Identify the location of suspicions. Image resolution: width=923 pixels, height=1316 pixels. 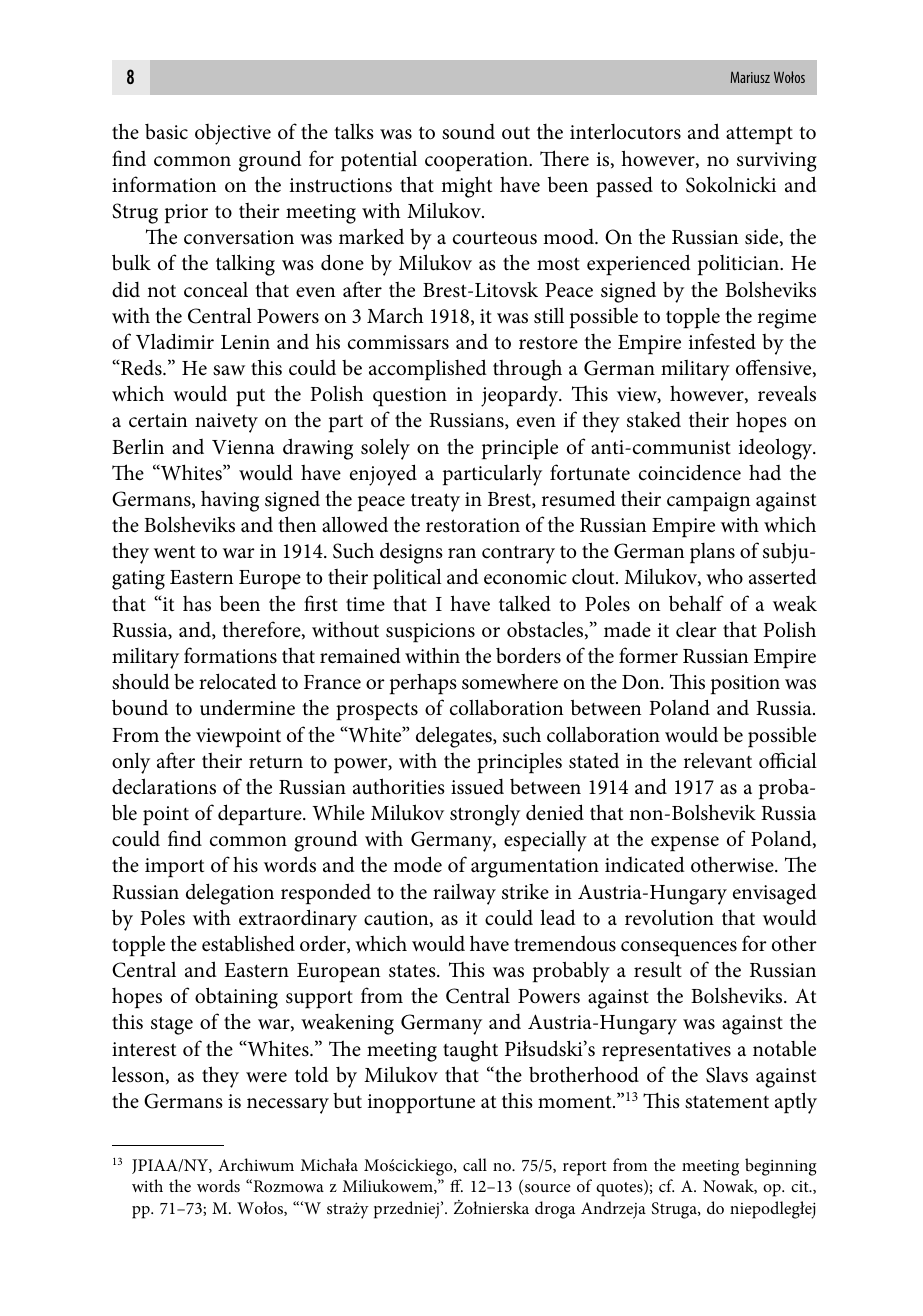
(430, 633).
